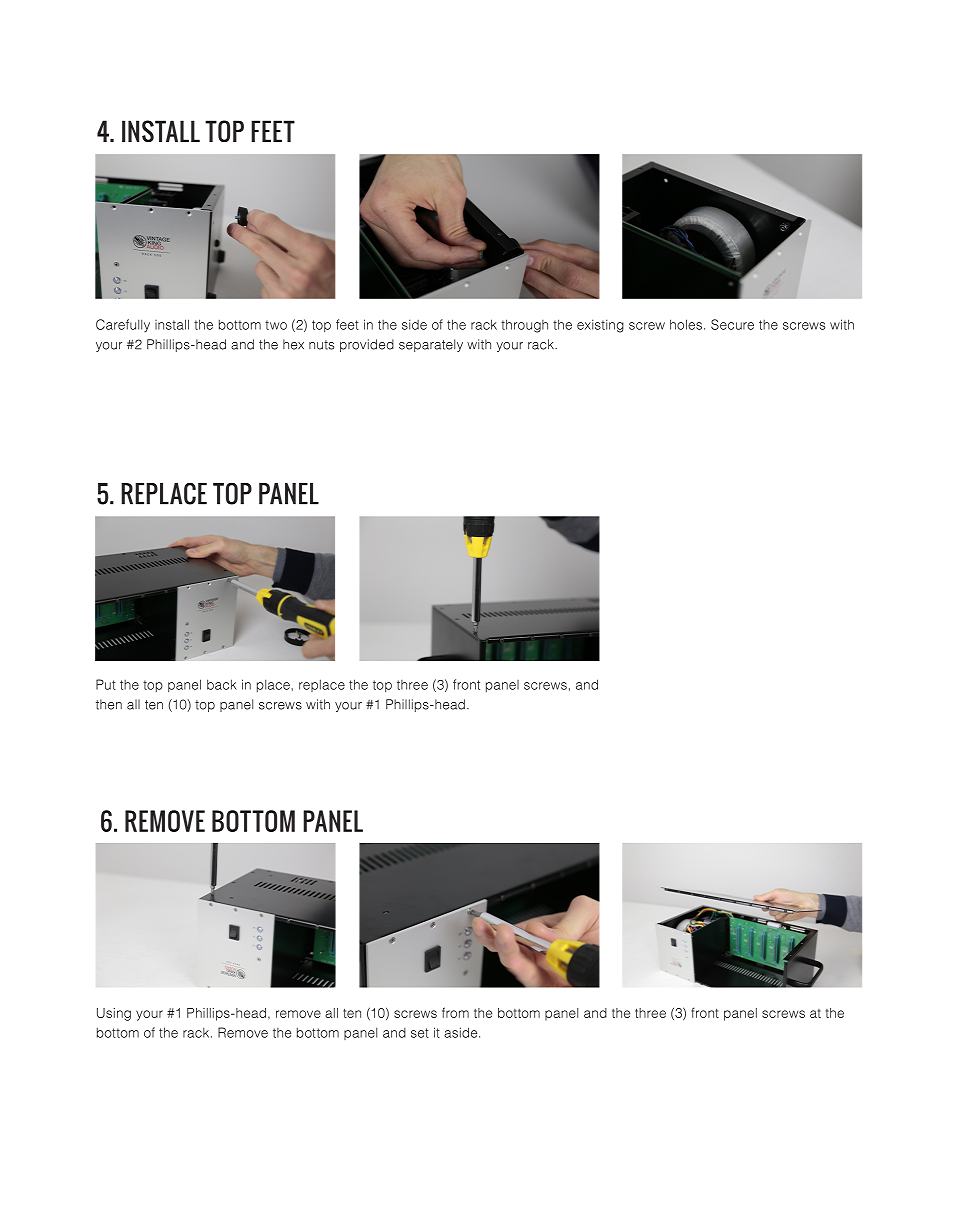 The height and width of the document is (1232, 958). I want to click on separately, so click(431, 345).
